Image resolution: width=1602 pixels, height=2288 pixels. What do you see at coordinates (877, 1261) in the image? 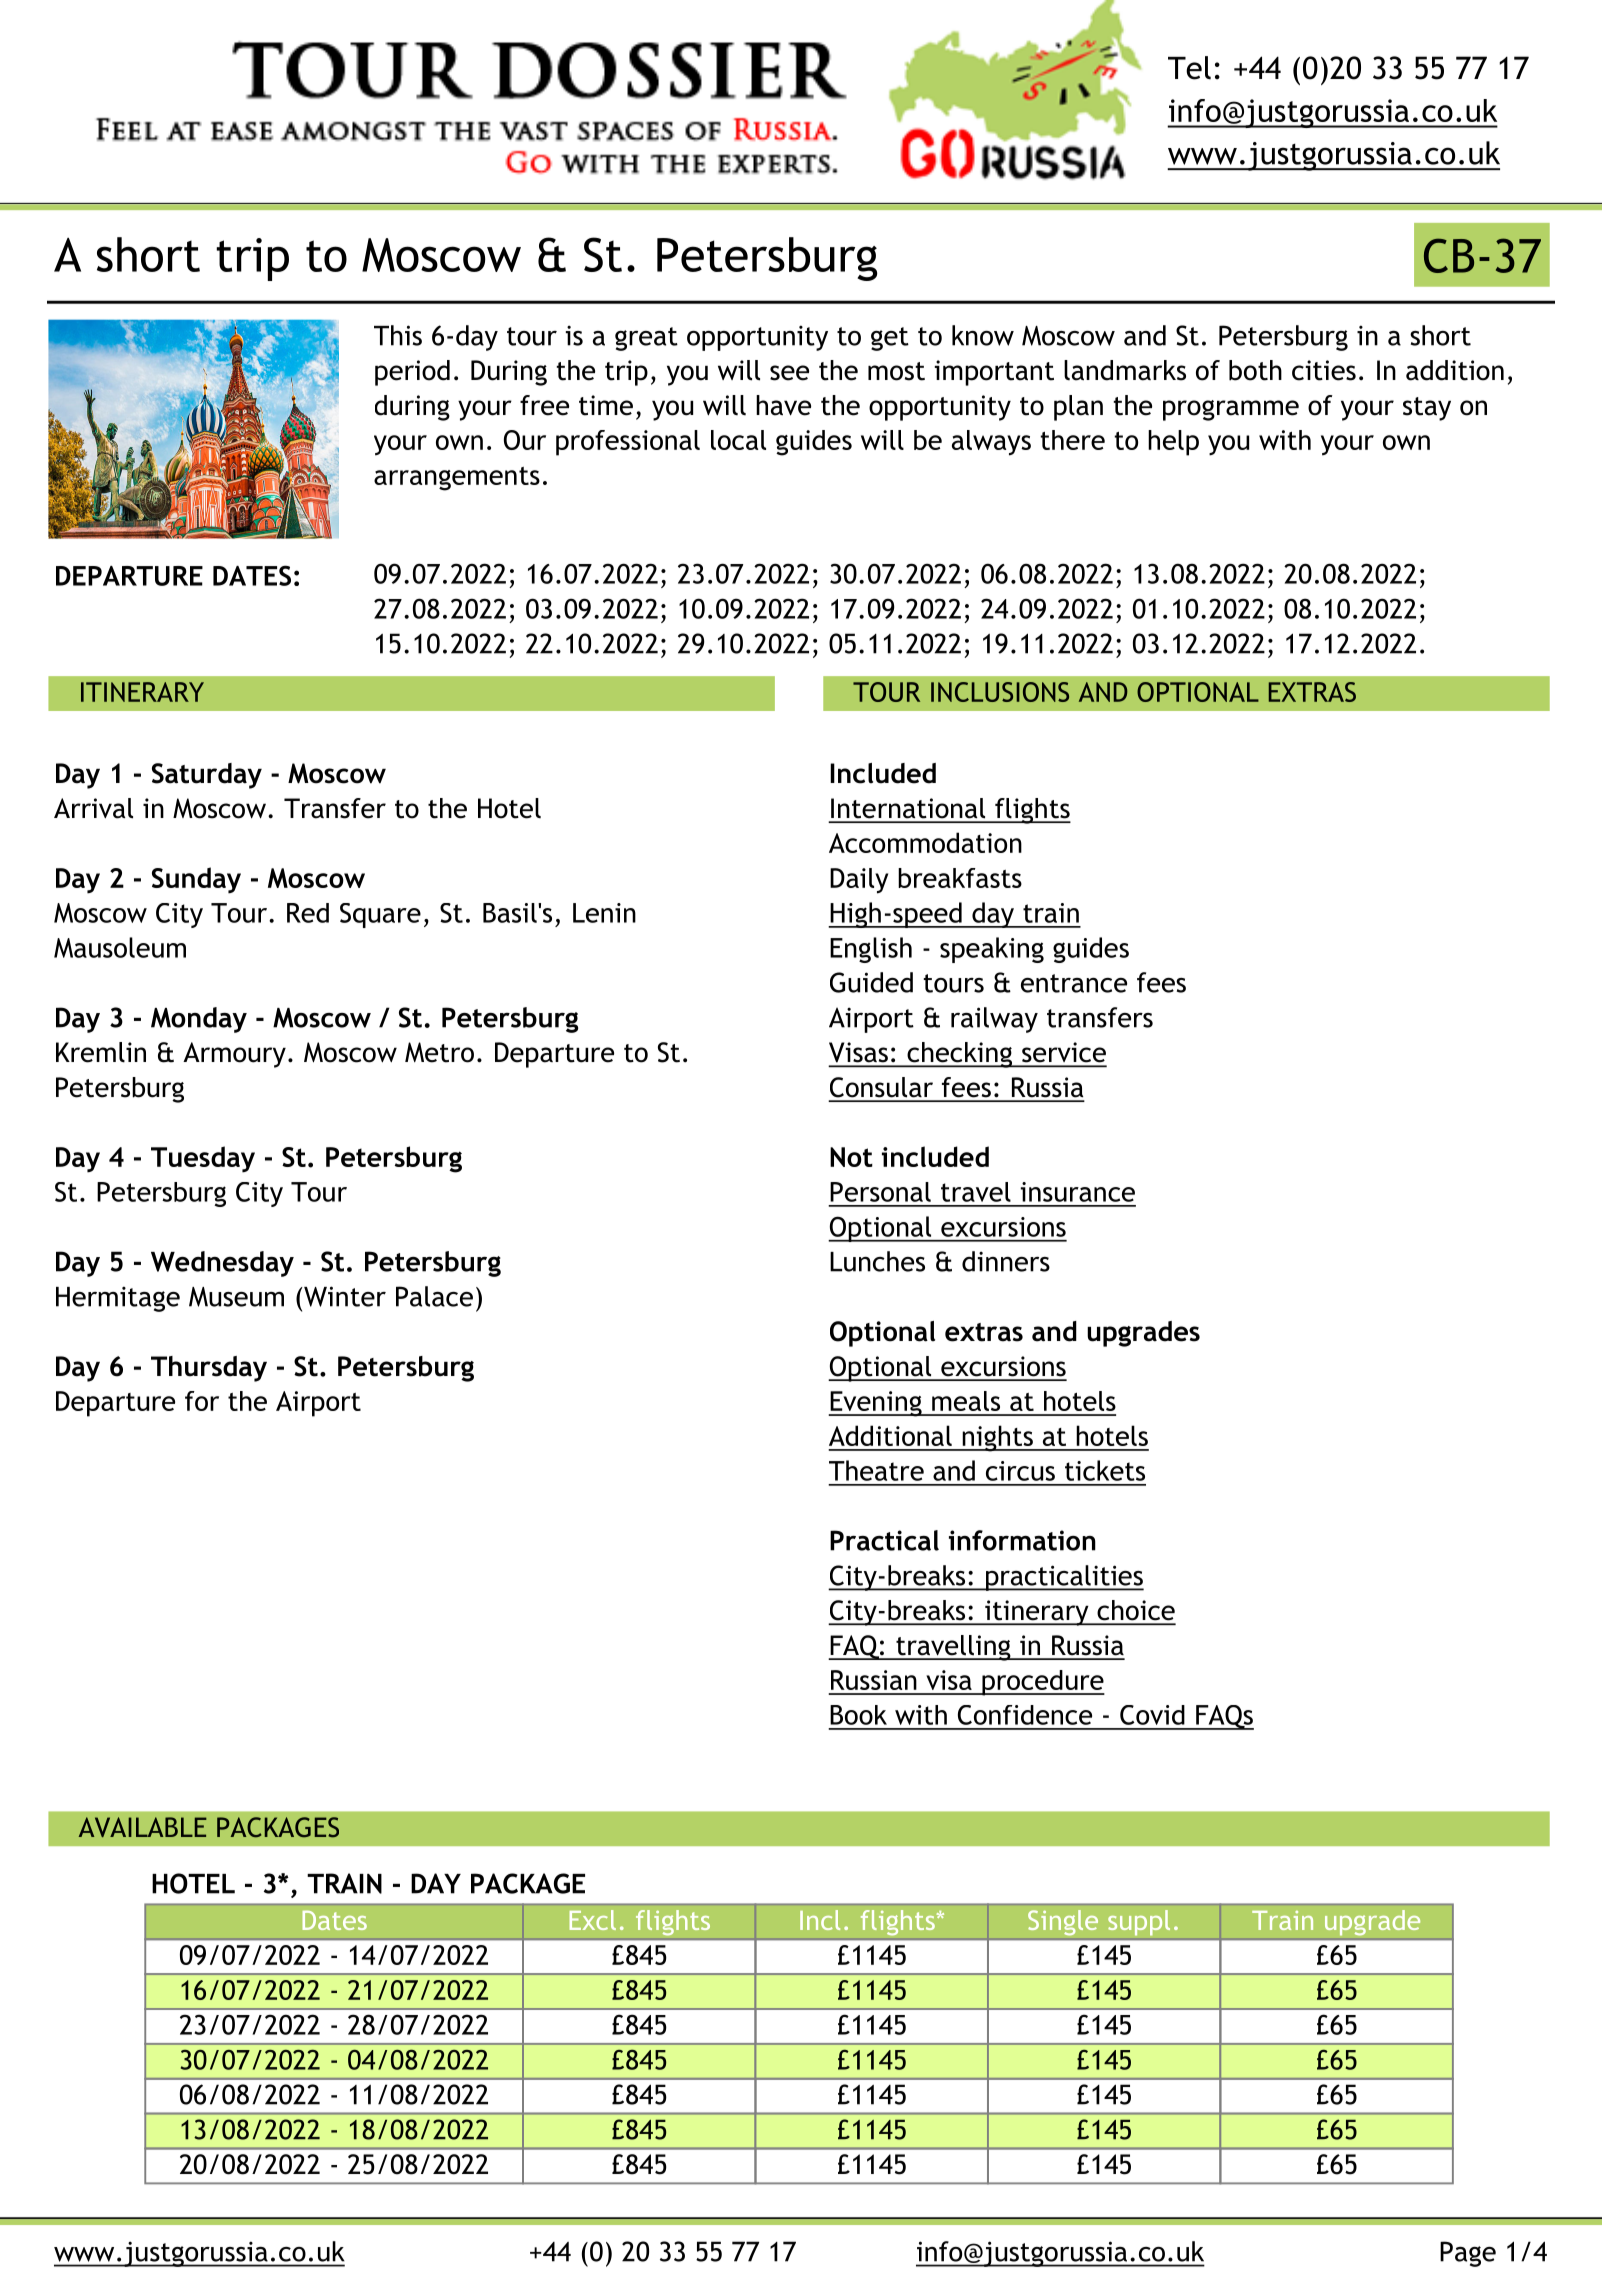
I see `Lunches` at bounding box center [877, 1261].
